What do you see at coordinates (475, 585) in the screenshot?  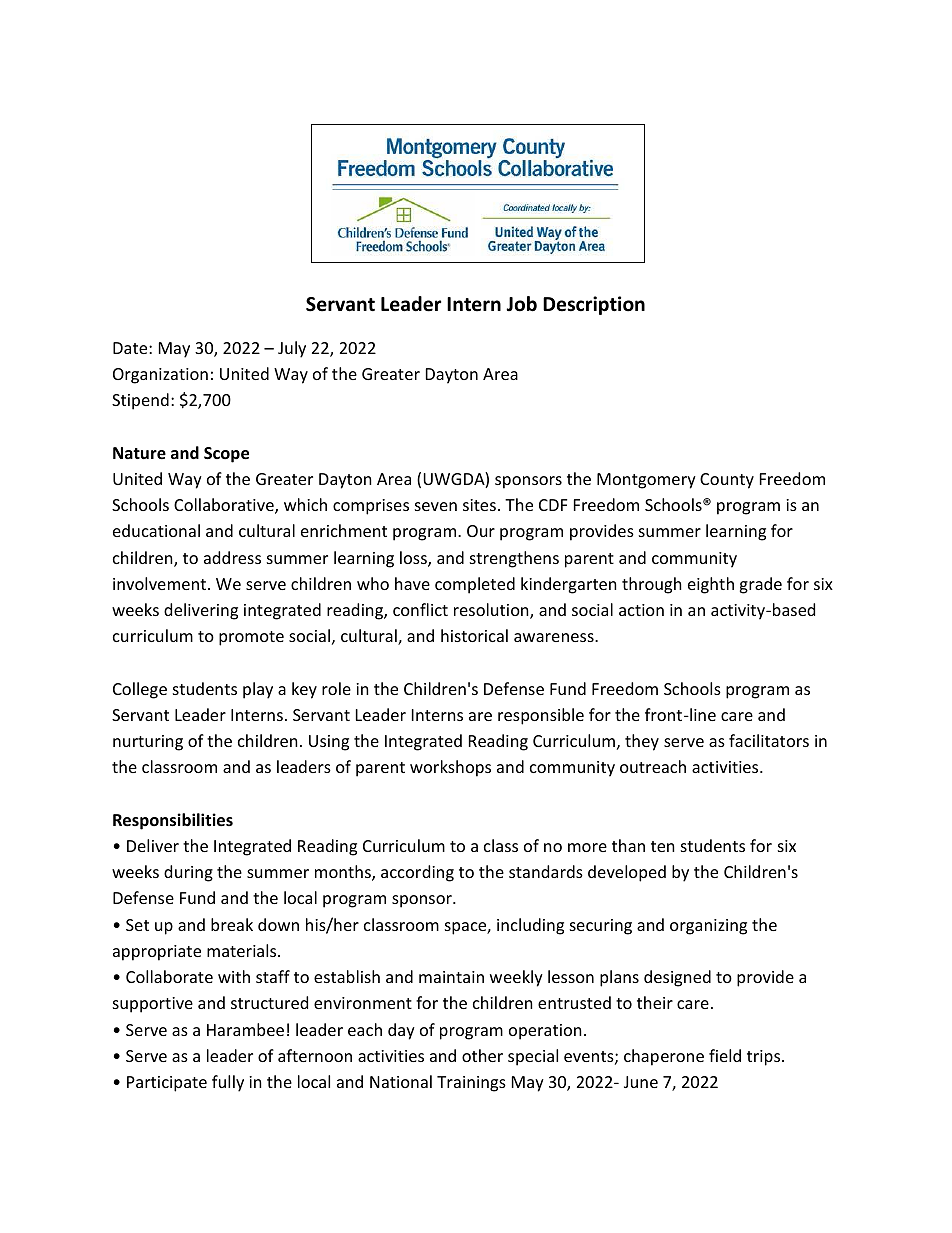 I see `completed` at bounding box center [475, 585].
